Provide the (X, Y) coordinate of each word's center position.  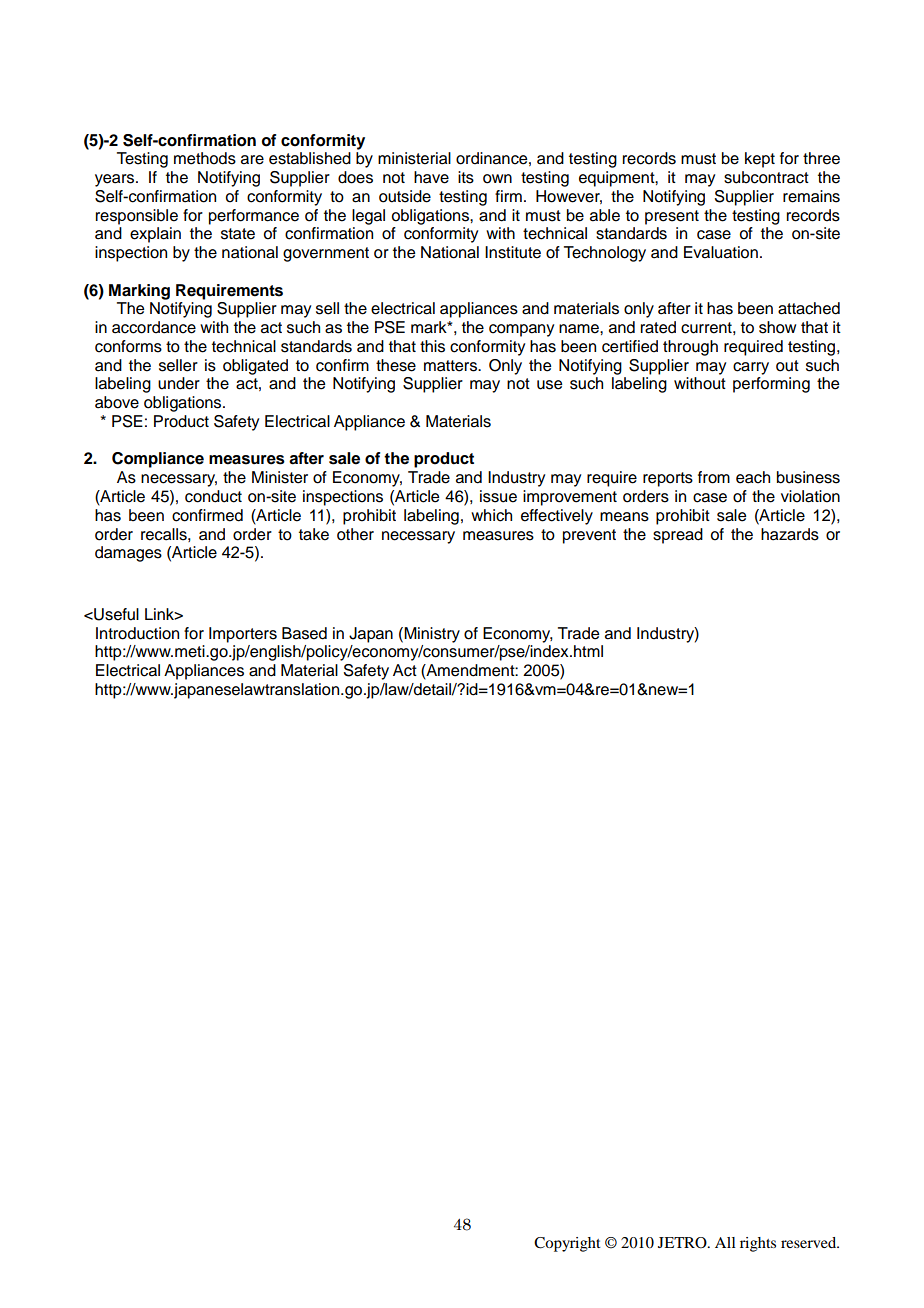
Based (304, 633)
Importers (243, 635)
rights (758, 1244)
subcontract (766, 177)
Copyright (567, 1244)
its (466, 177)
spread (678, 536)
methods (205, 158)
